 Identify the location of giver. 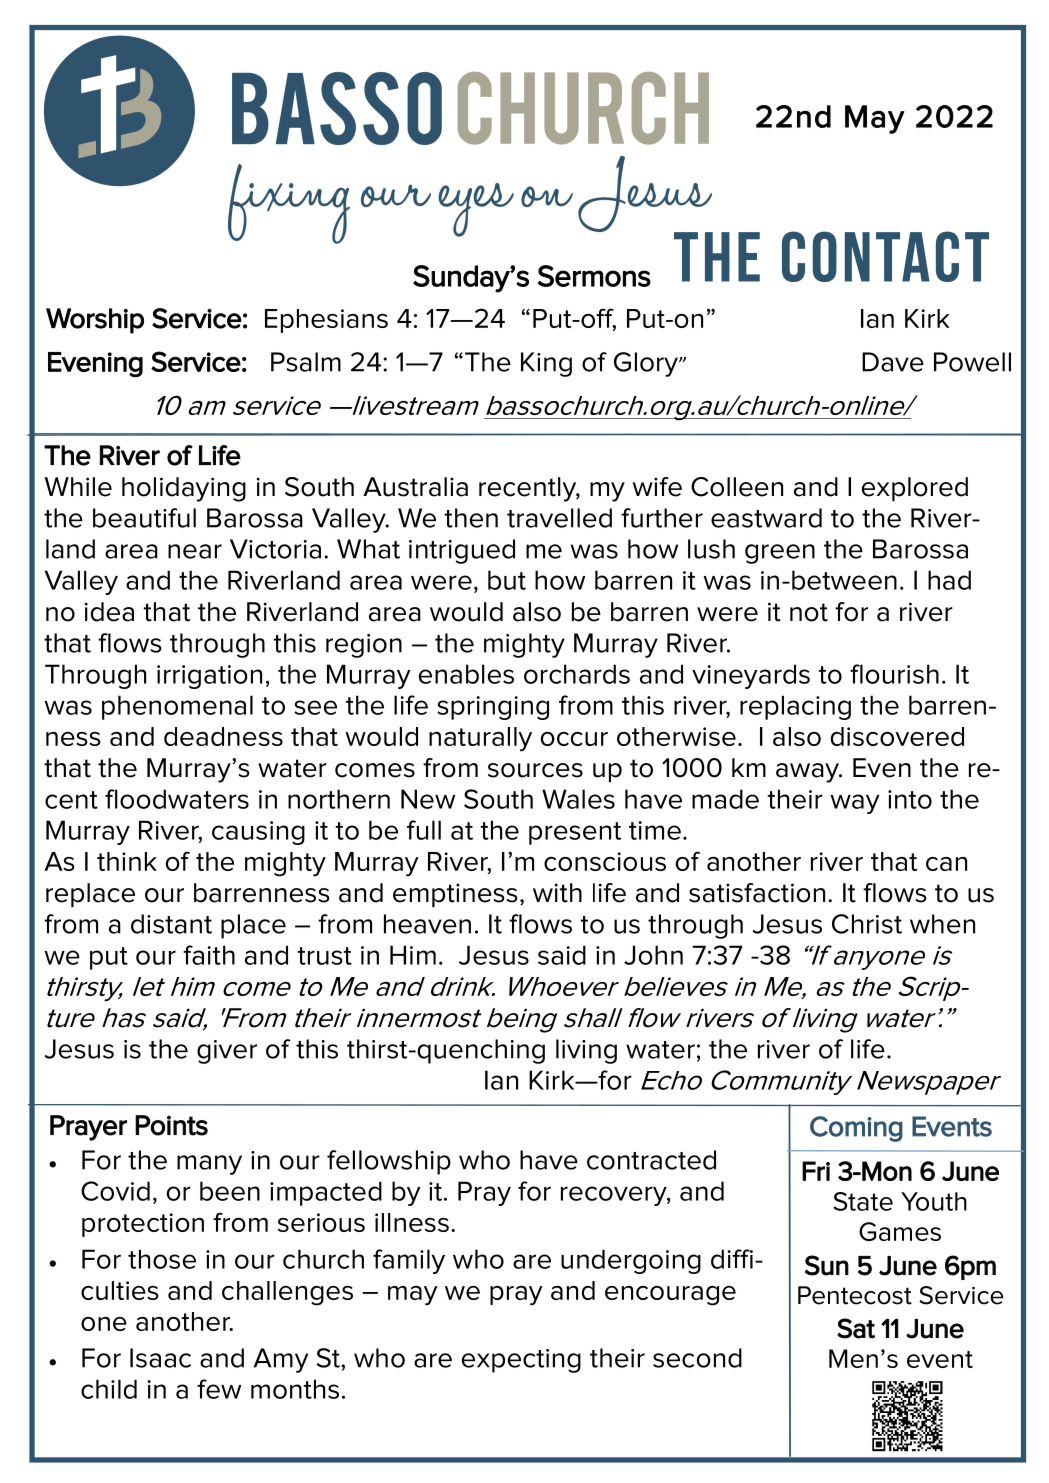
(227, 1052).
